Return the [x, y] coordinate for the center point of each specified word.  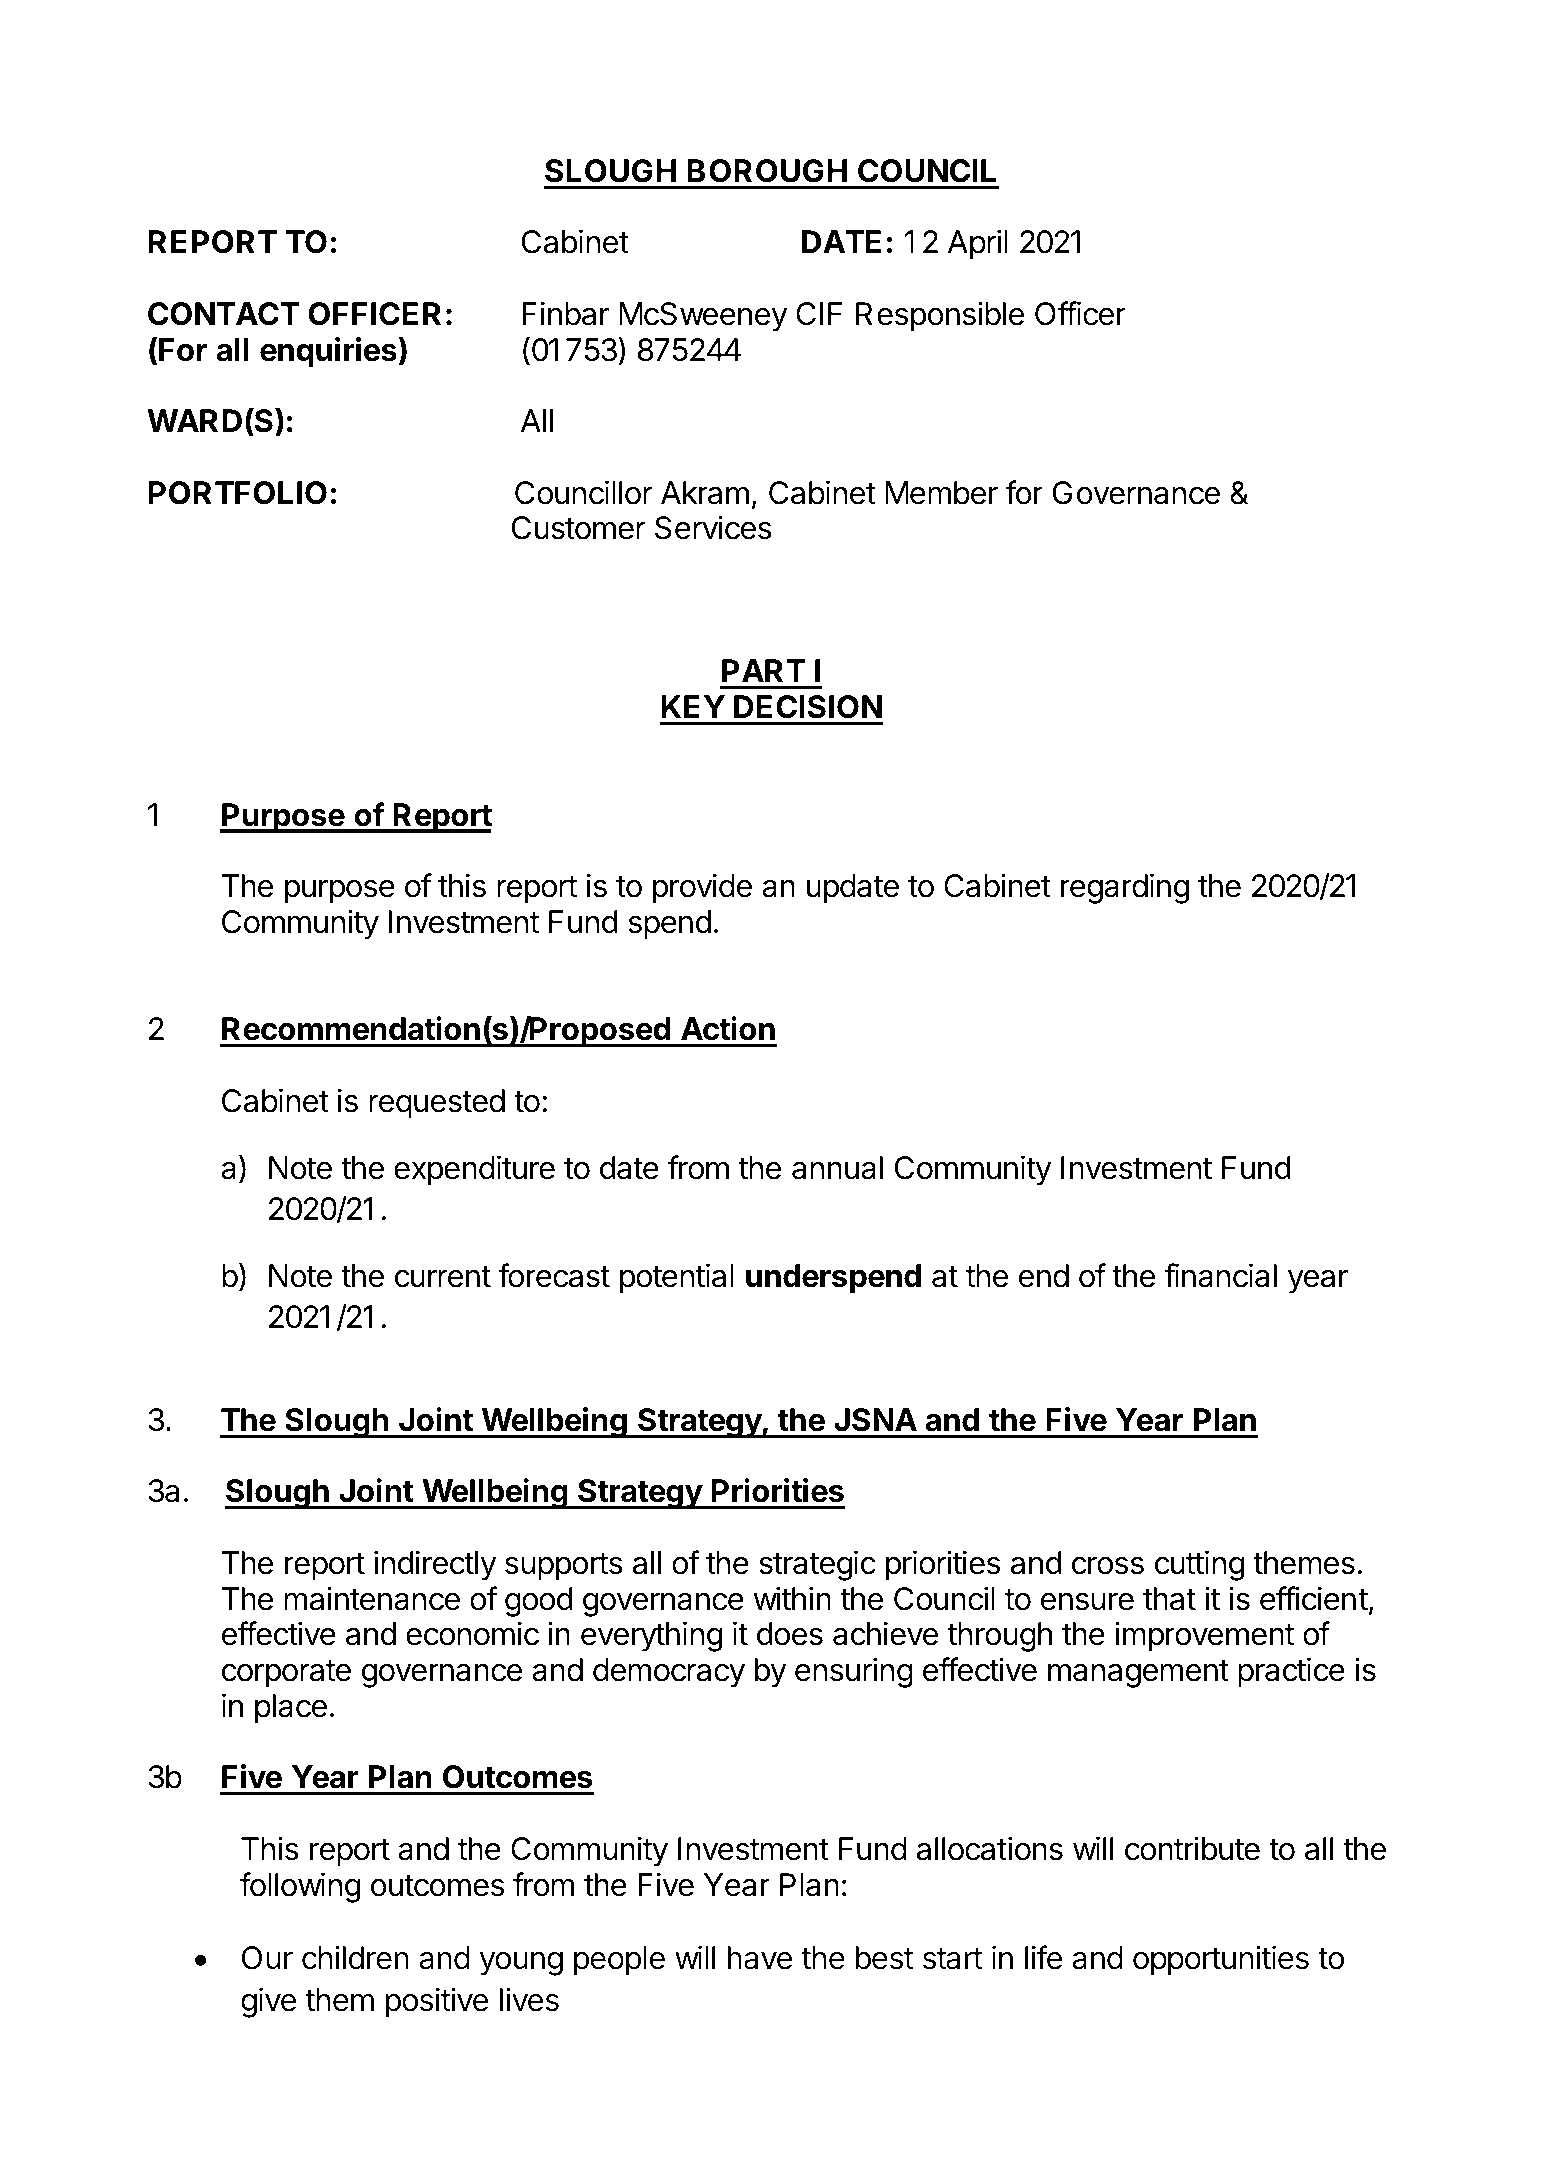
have [760, 1958]
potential [677, 1278]
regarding [1125, 888]
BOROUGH [767, 171]
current [443, 1277]
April [978, 244]
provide [702, 888]
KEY [693, 706]
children [355, 1957]
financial [1220, 1275]
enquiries [329, 352]
